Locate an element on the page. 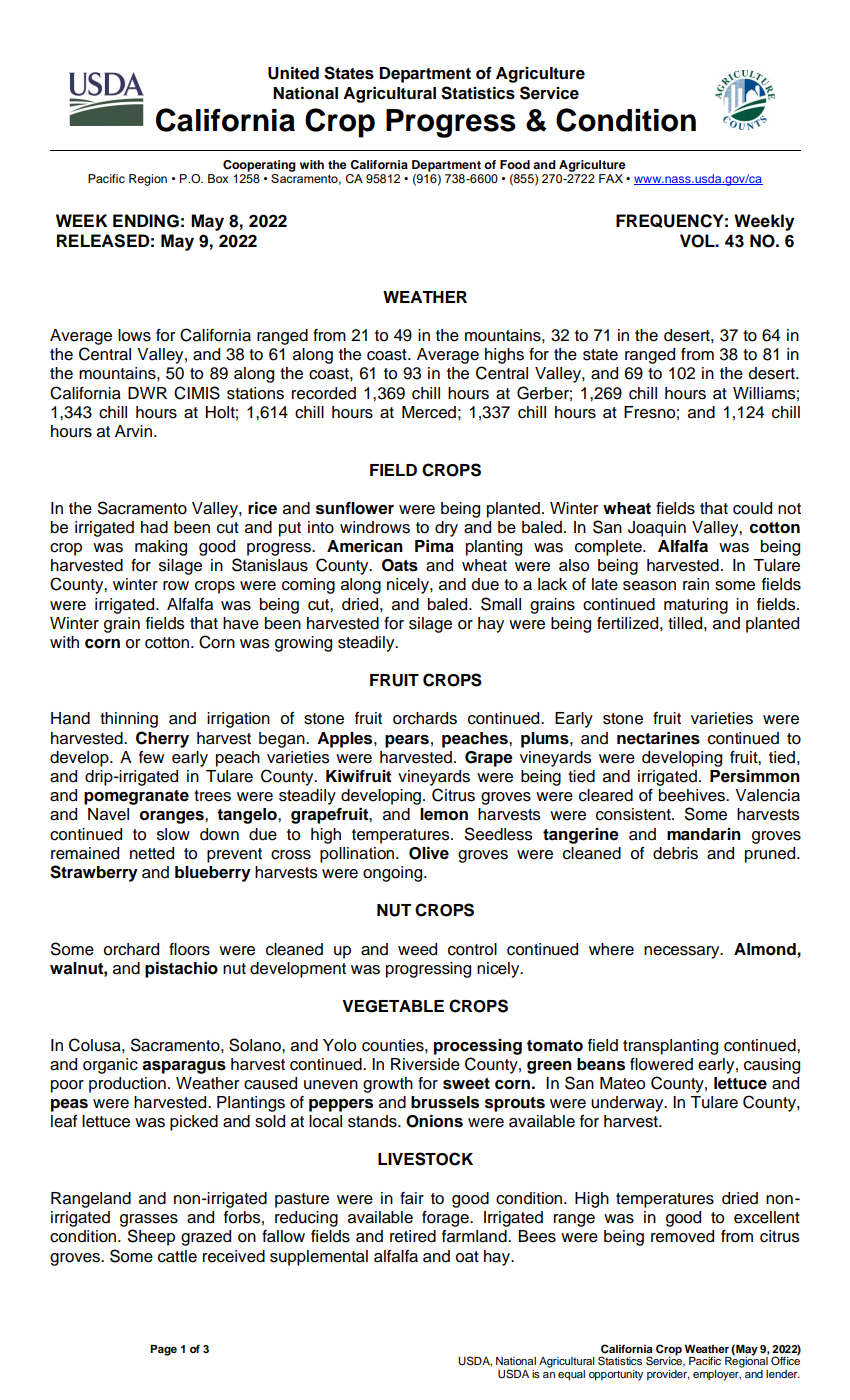 The image size is (850, 1400). Food is located at coordinates (515, 164).
